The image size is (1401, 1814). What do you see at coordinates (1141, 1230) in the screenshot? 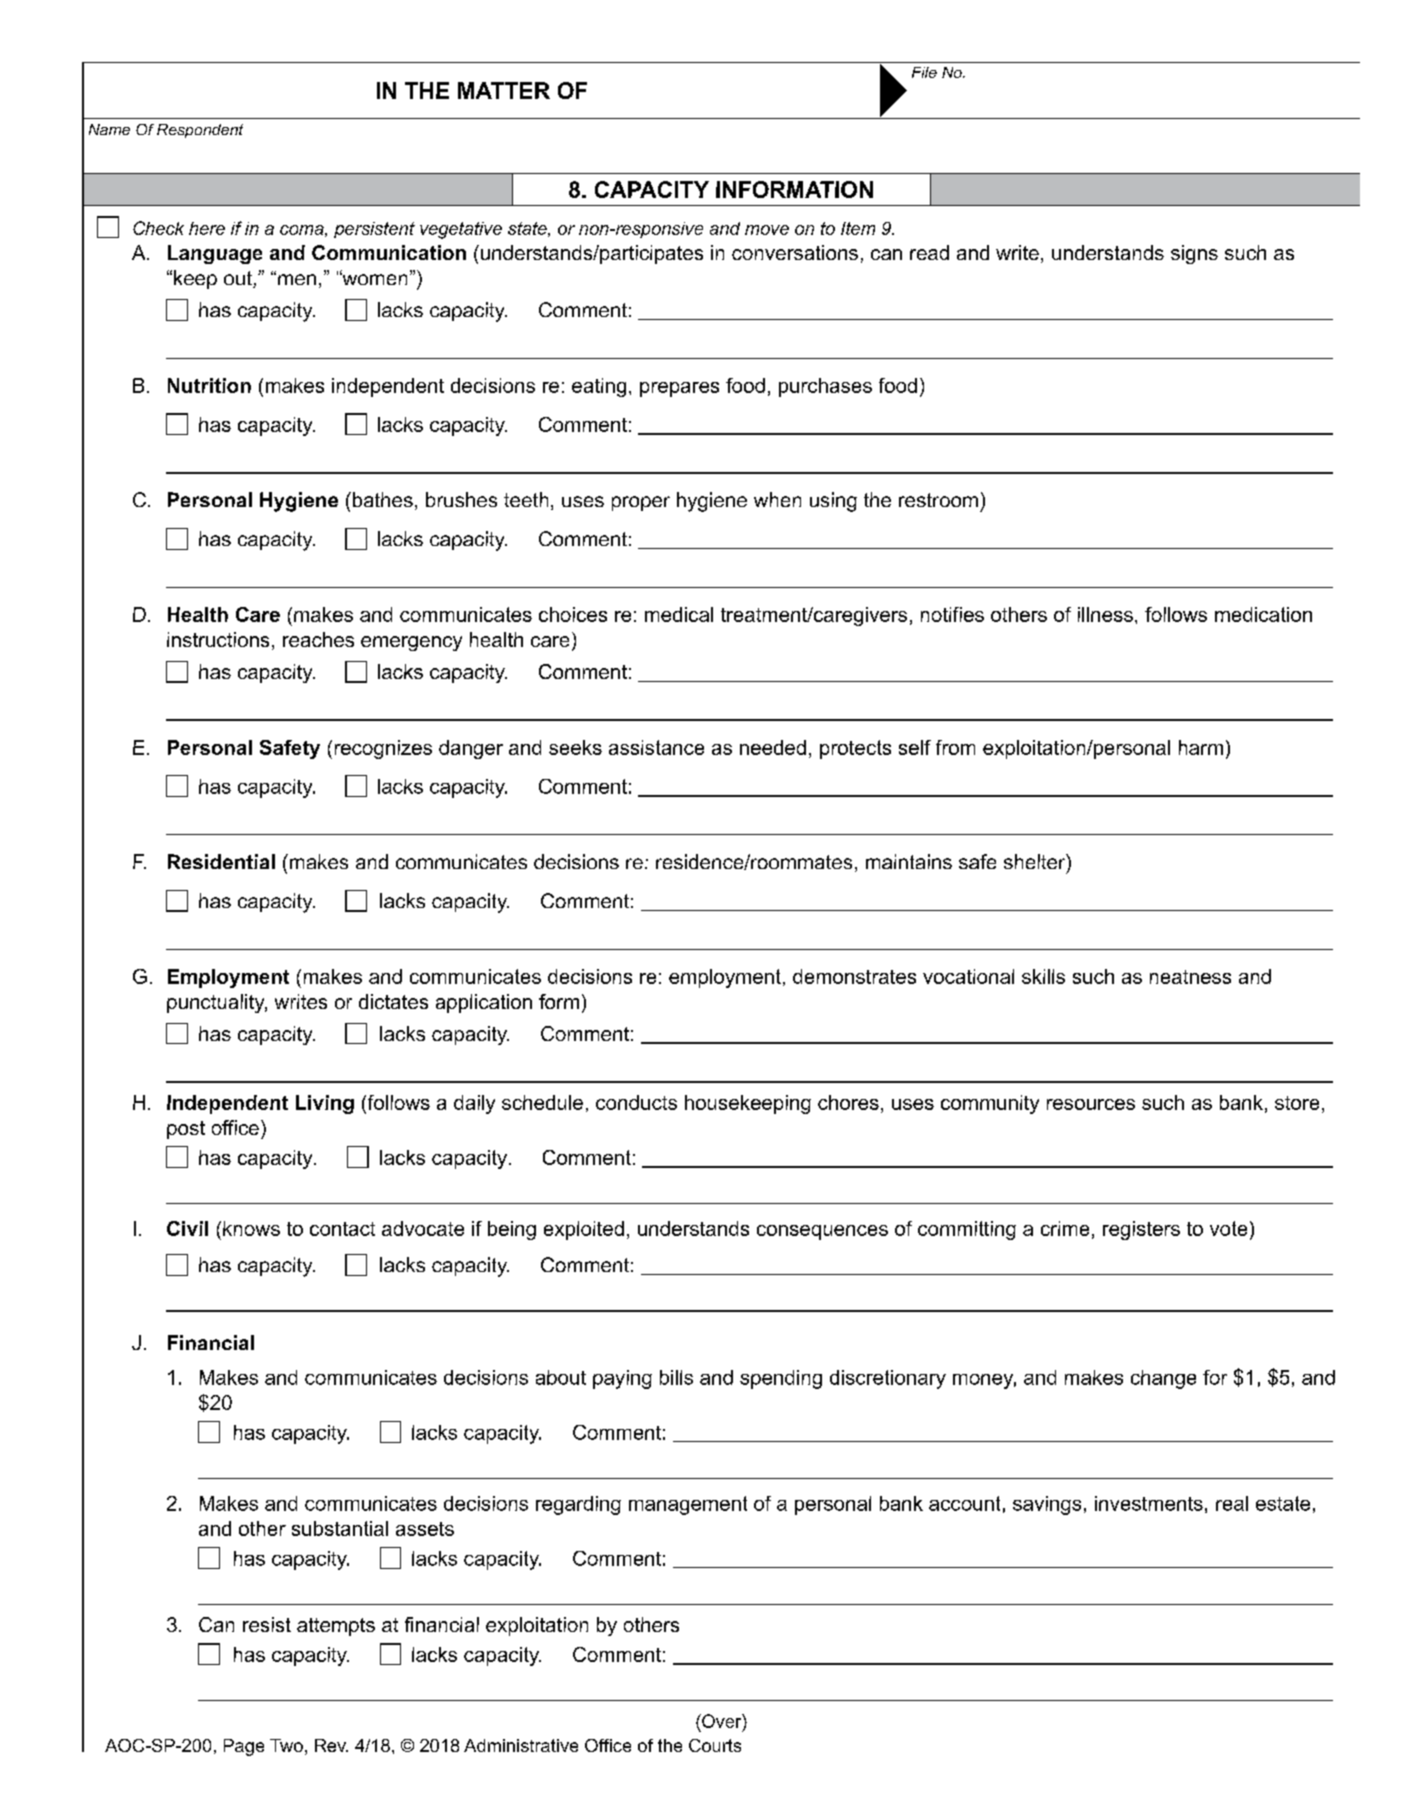
I see `registers` at bounding box center [1141, 1230].
